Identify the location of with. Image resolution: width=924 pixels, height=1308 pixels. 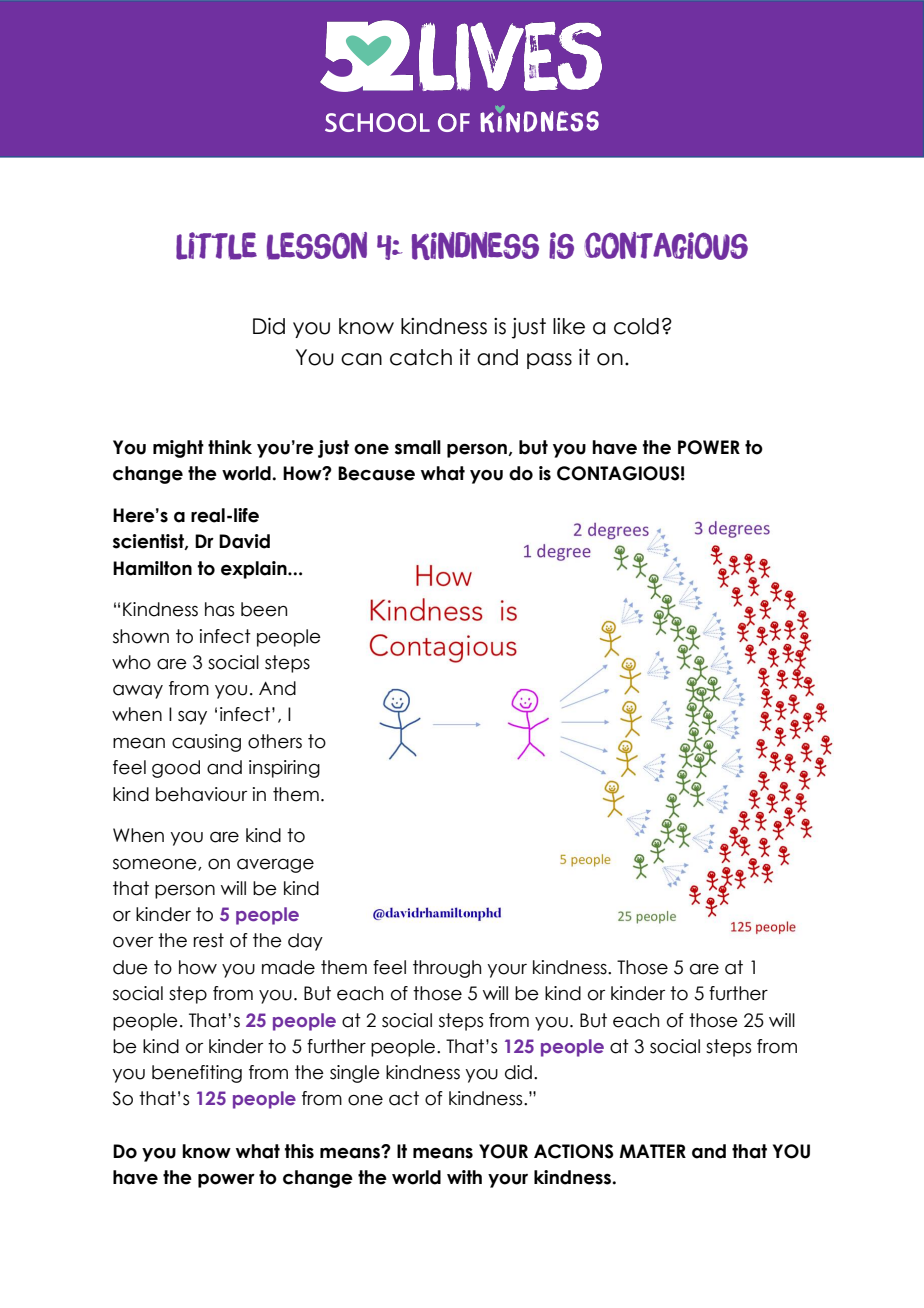
(464, 1177).
